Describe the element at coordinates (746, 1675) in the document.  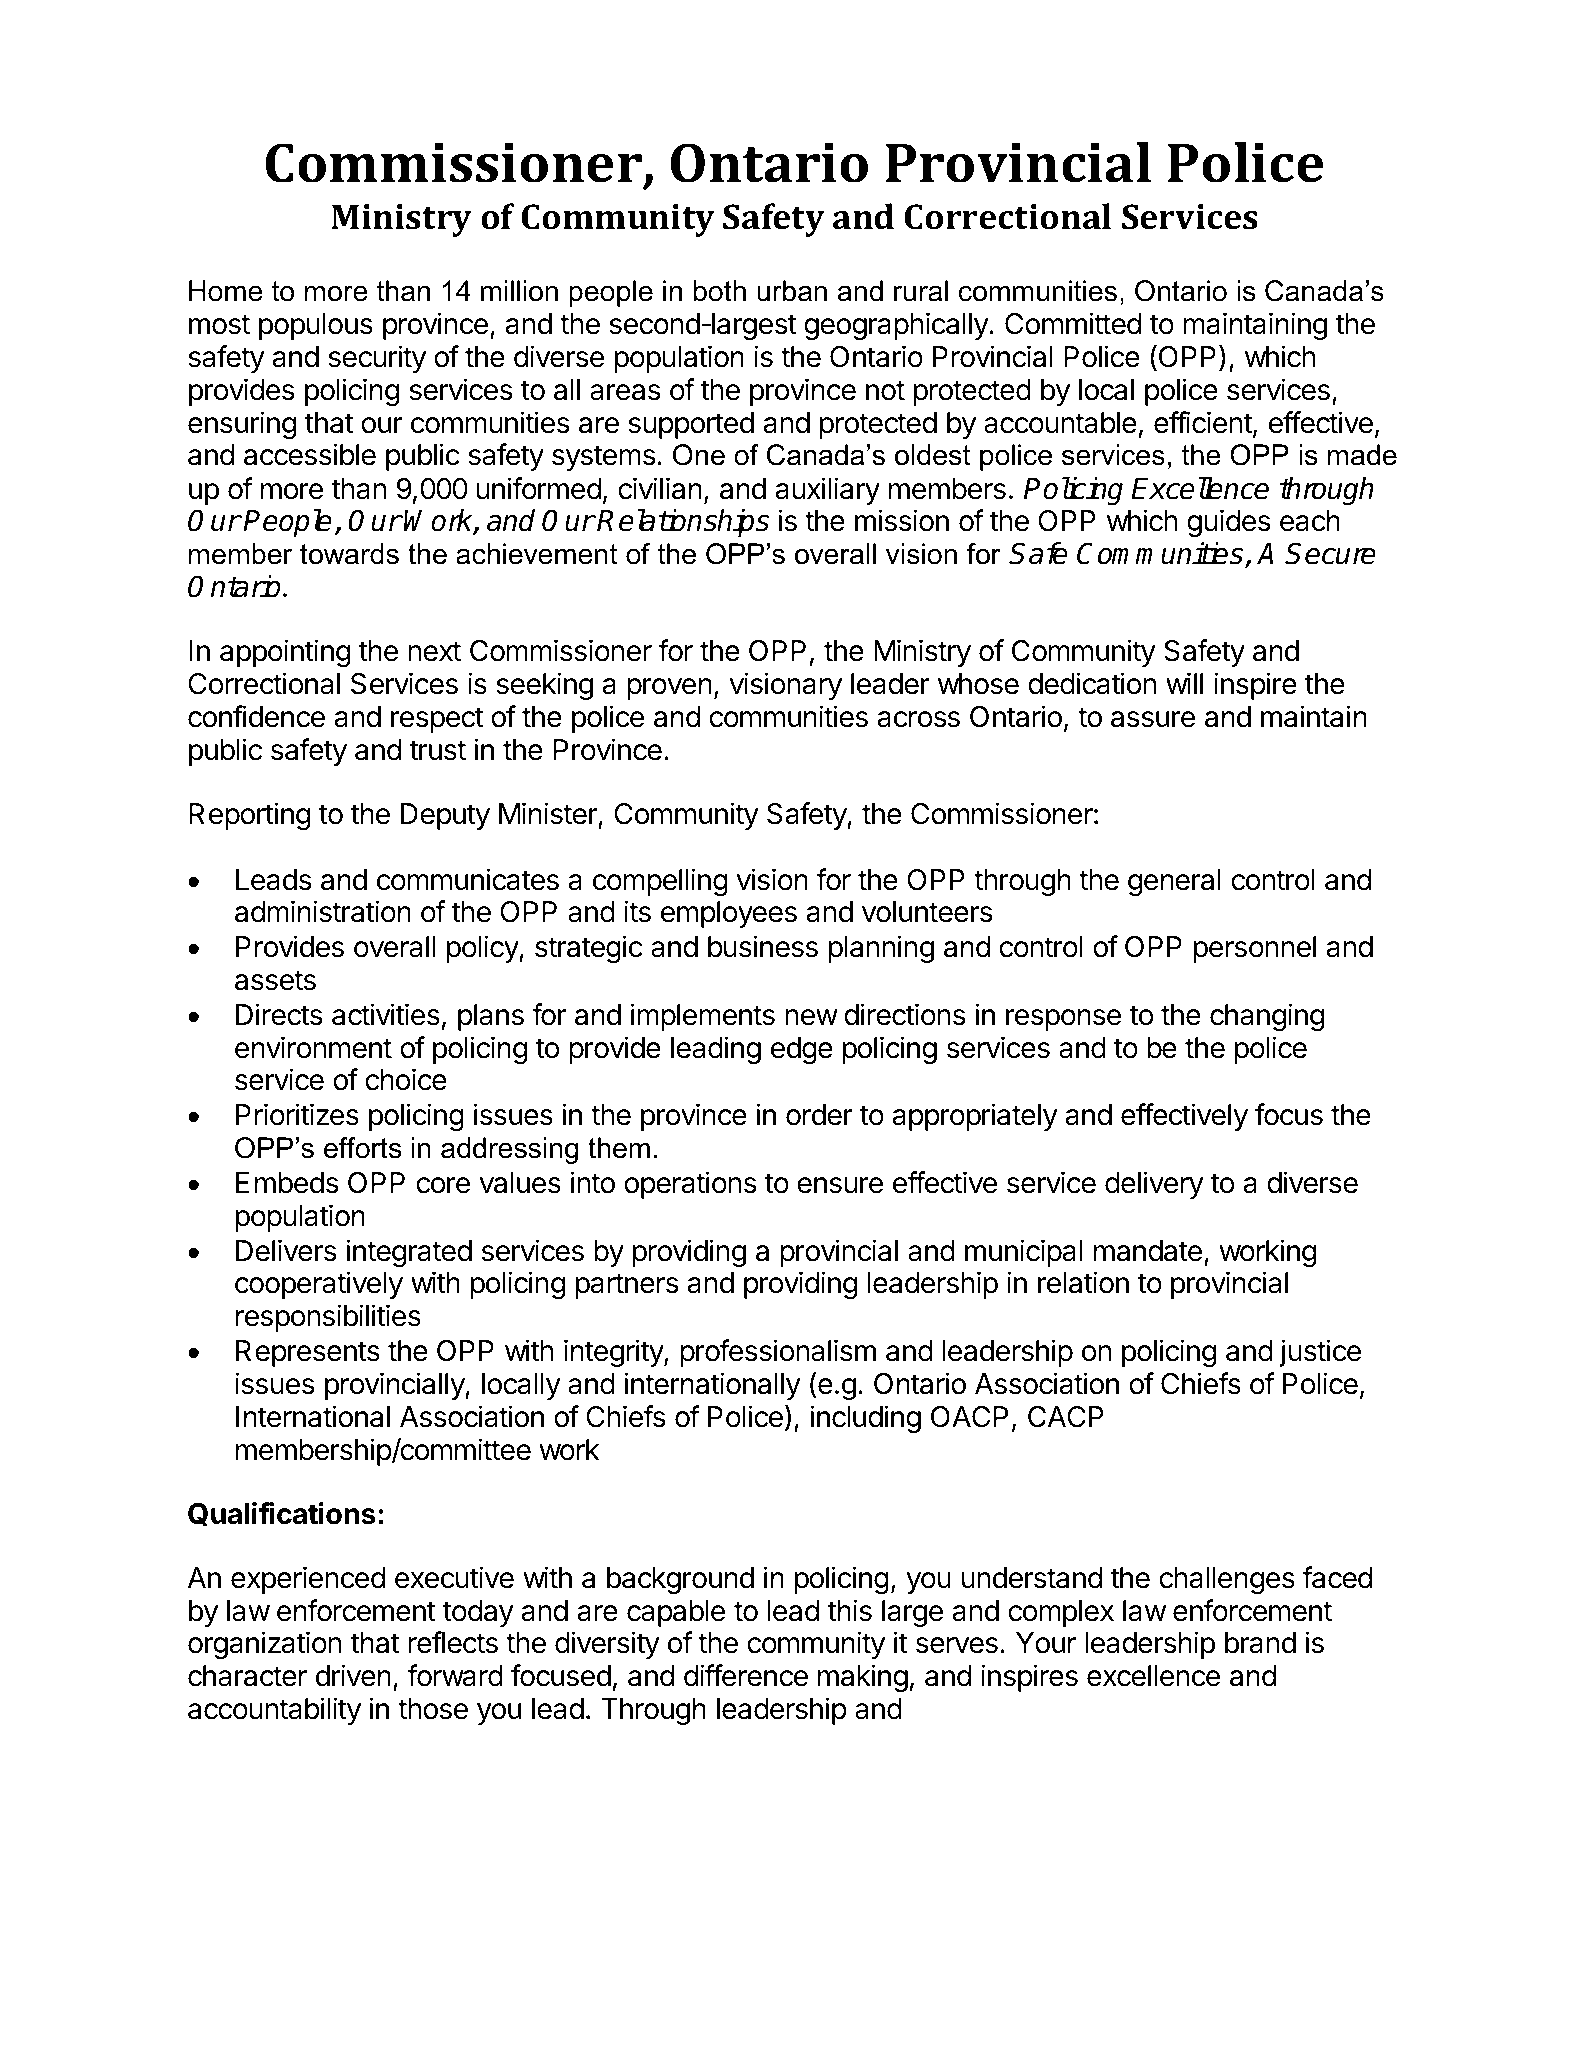
I see `difference` at that location.
